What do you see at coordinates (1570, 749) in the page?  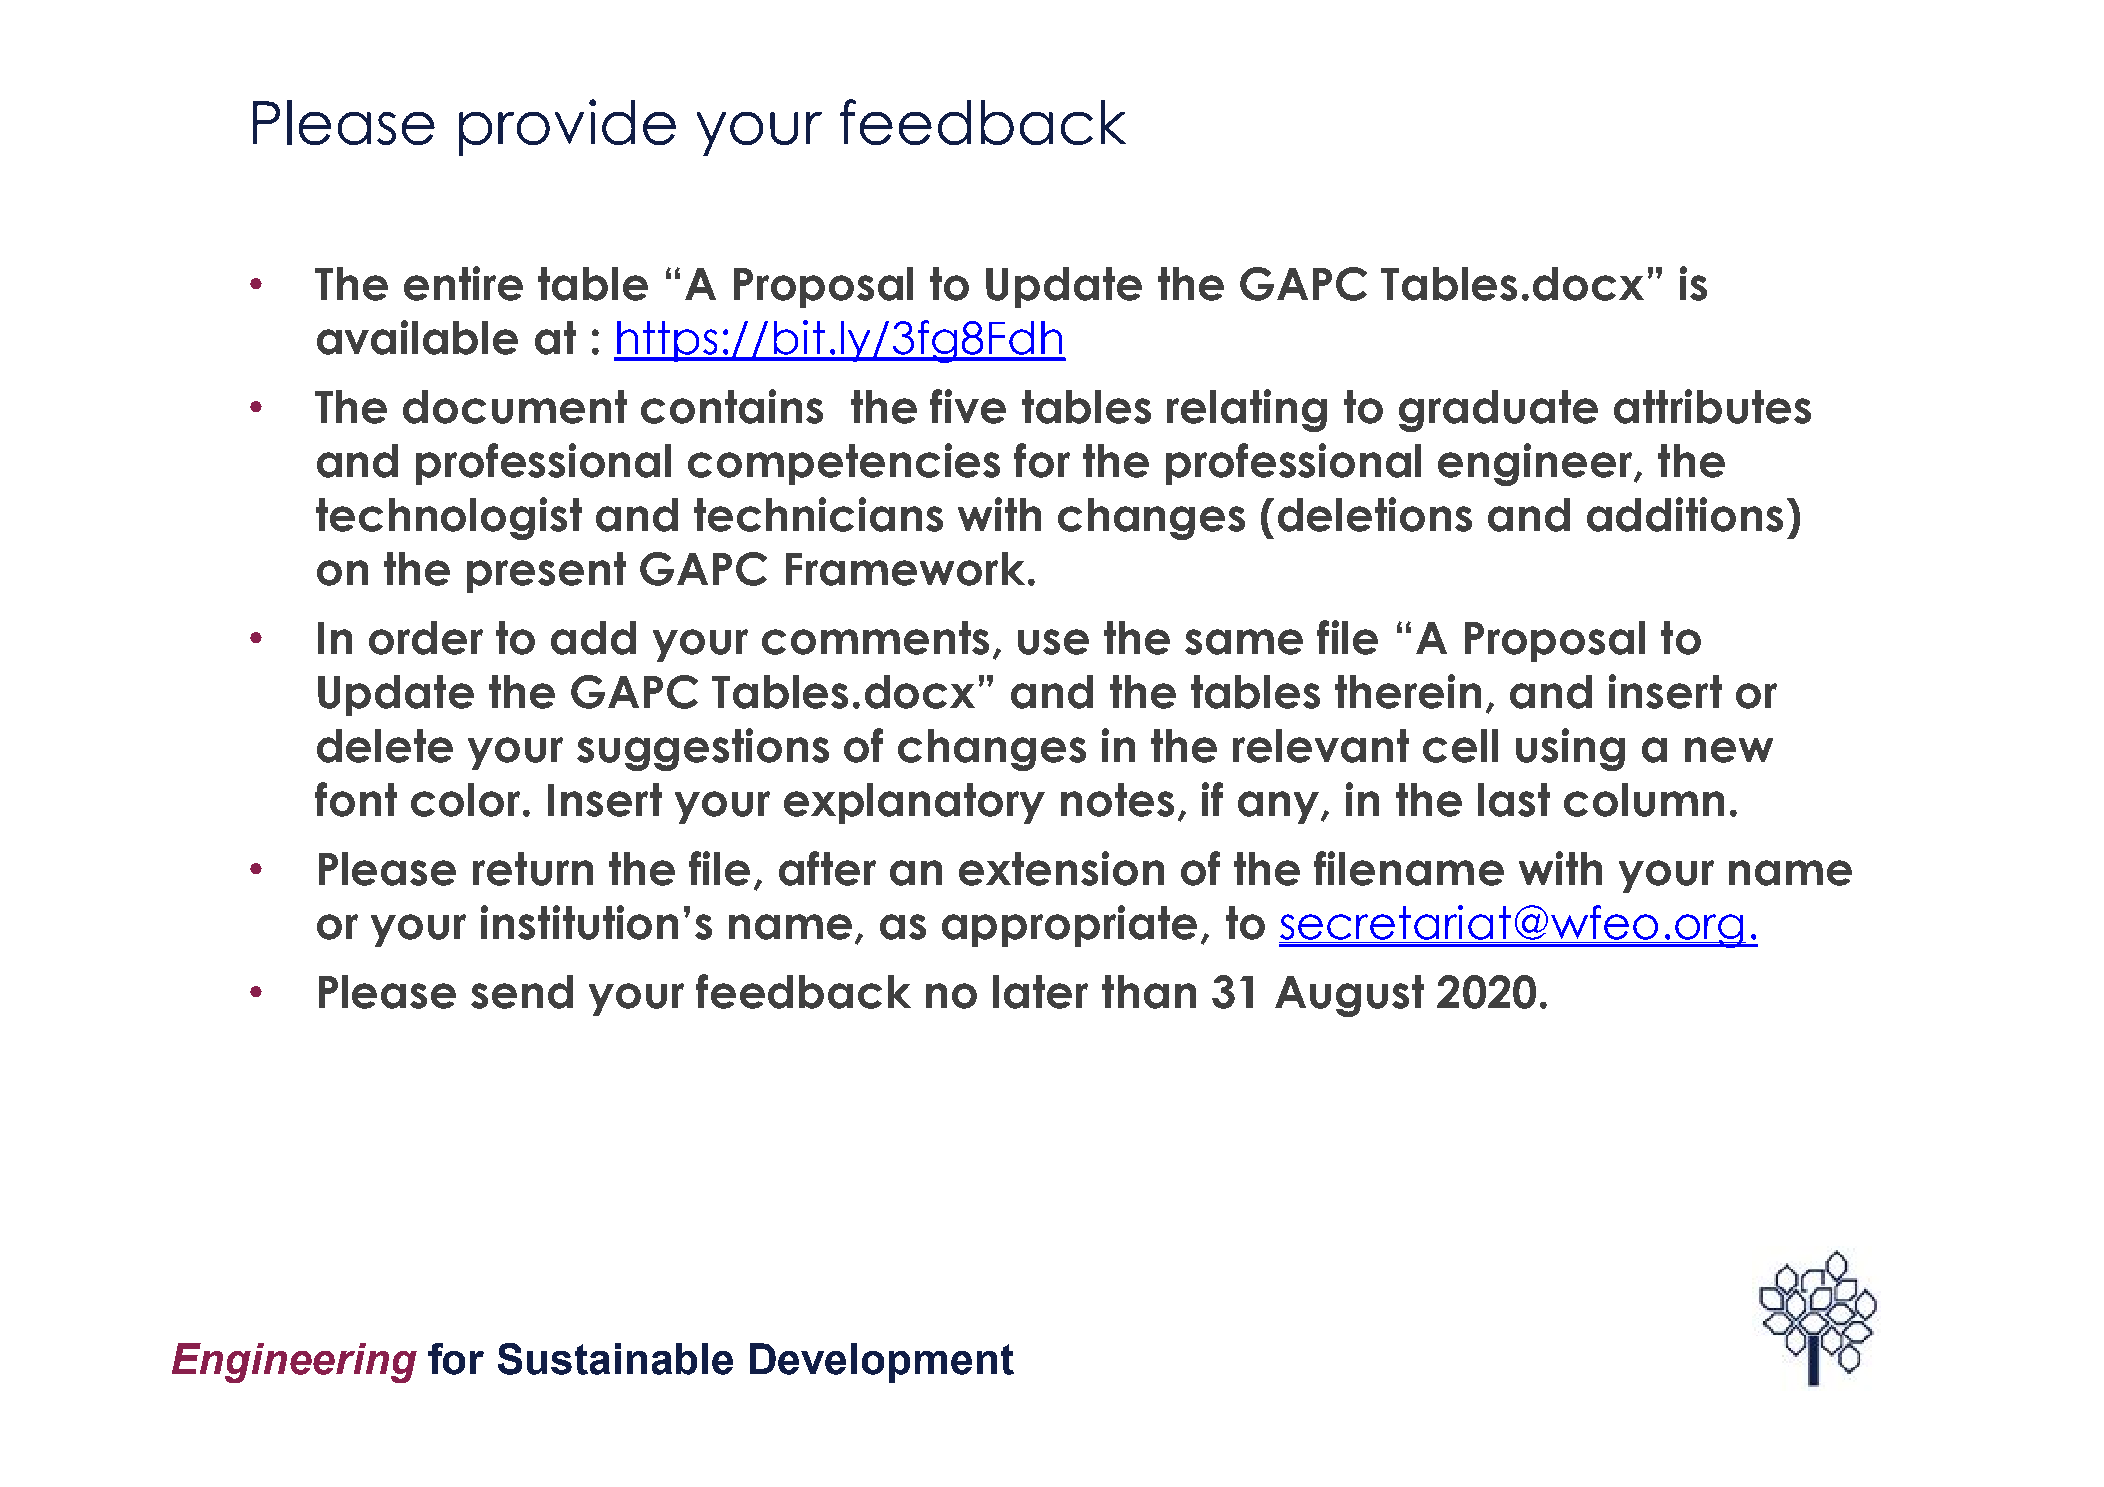 I see `using` at bounding box center [1570, 749].
